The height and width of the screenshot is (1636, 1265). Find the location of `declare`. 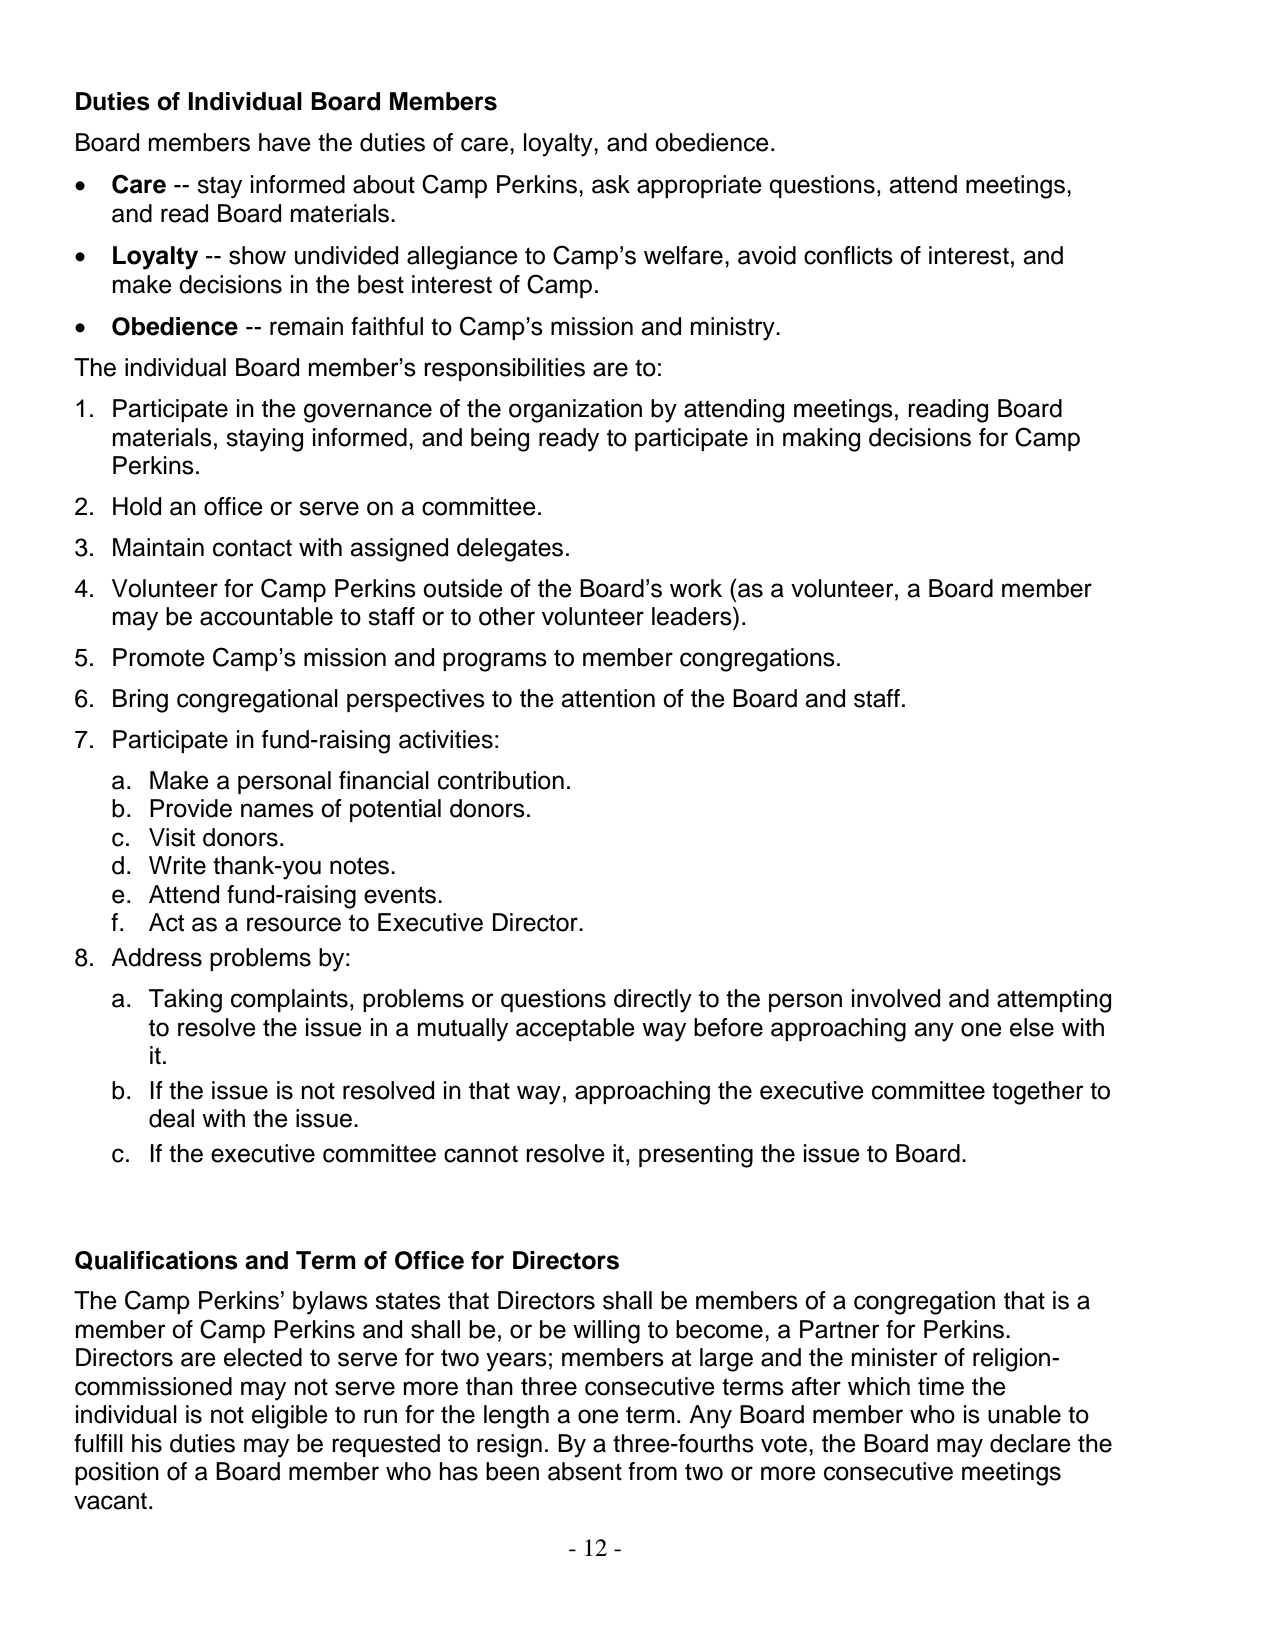

declare is located at coordinates (1030, 1443).
